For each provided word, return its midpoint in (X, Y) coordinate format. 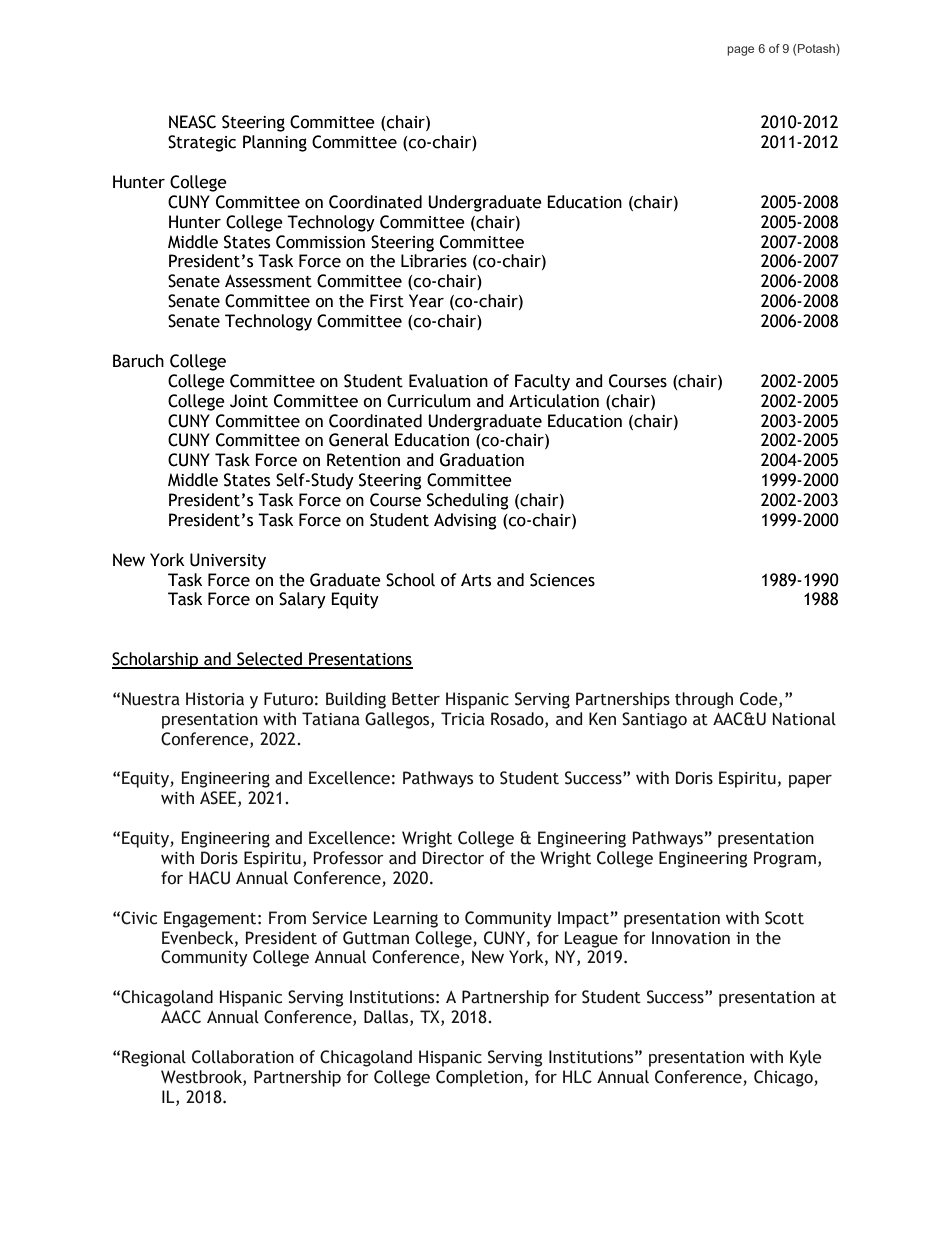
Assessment (268, 281)
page (740, 51)
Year (426, 301)
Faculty (542, 382)
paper (810, 781)
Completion (479, 1078)
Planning (275, 143)
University (228, 561)
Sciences (562, 580)
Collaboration (243, 1057)
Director (453, 858)
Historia (215, 699)
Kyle (806, 1058)
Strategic (202, 143)
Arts (476, 580)
